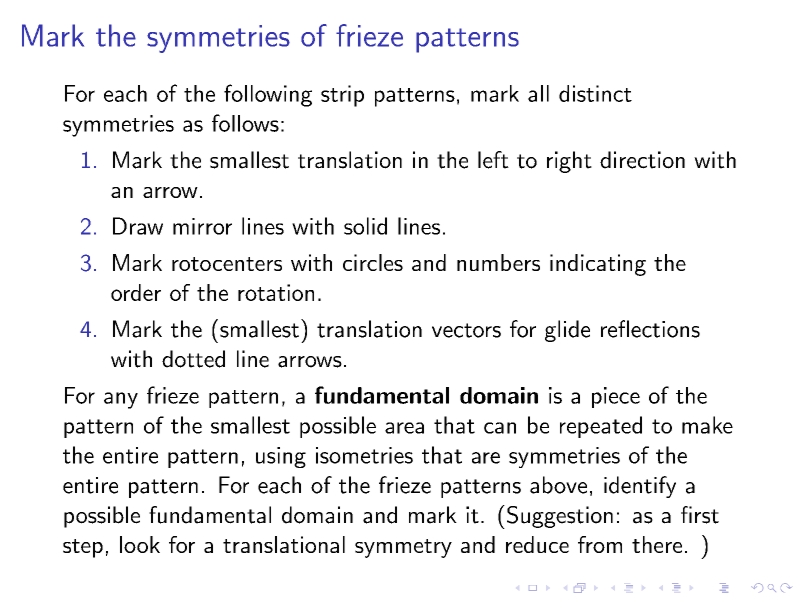 The image size is (800, 600). What do you see at coordinates (595, 93) in the image?
I see `distinct` at bounding box center [595, 93].
